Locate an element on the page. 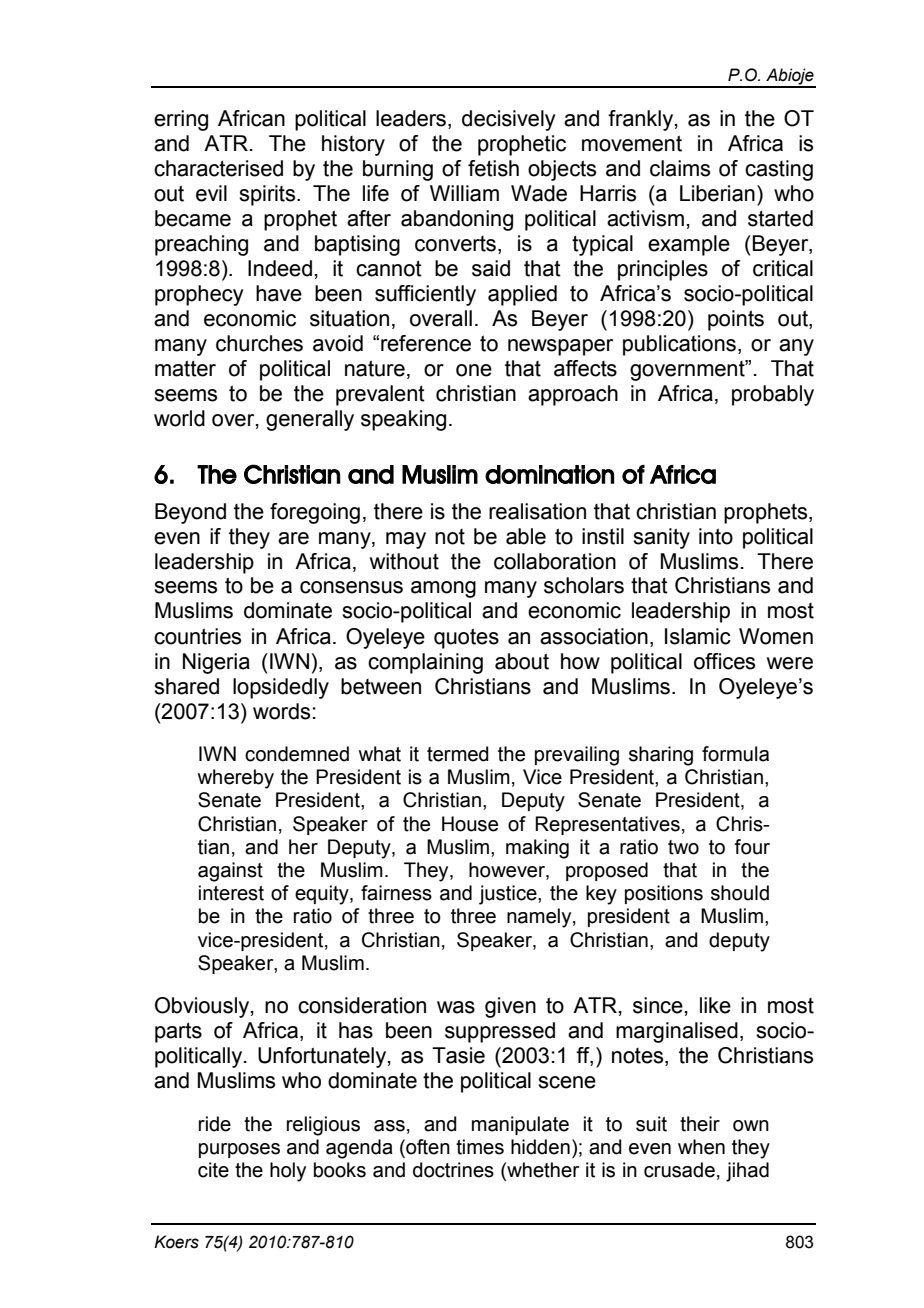 This page has width=924, height=1308. characterised is located at coordinates (218, 168).
